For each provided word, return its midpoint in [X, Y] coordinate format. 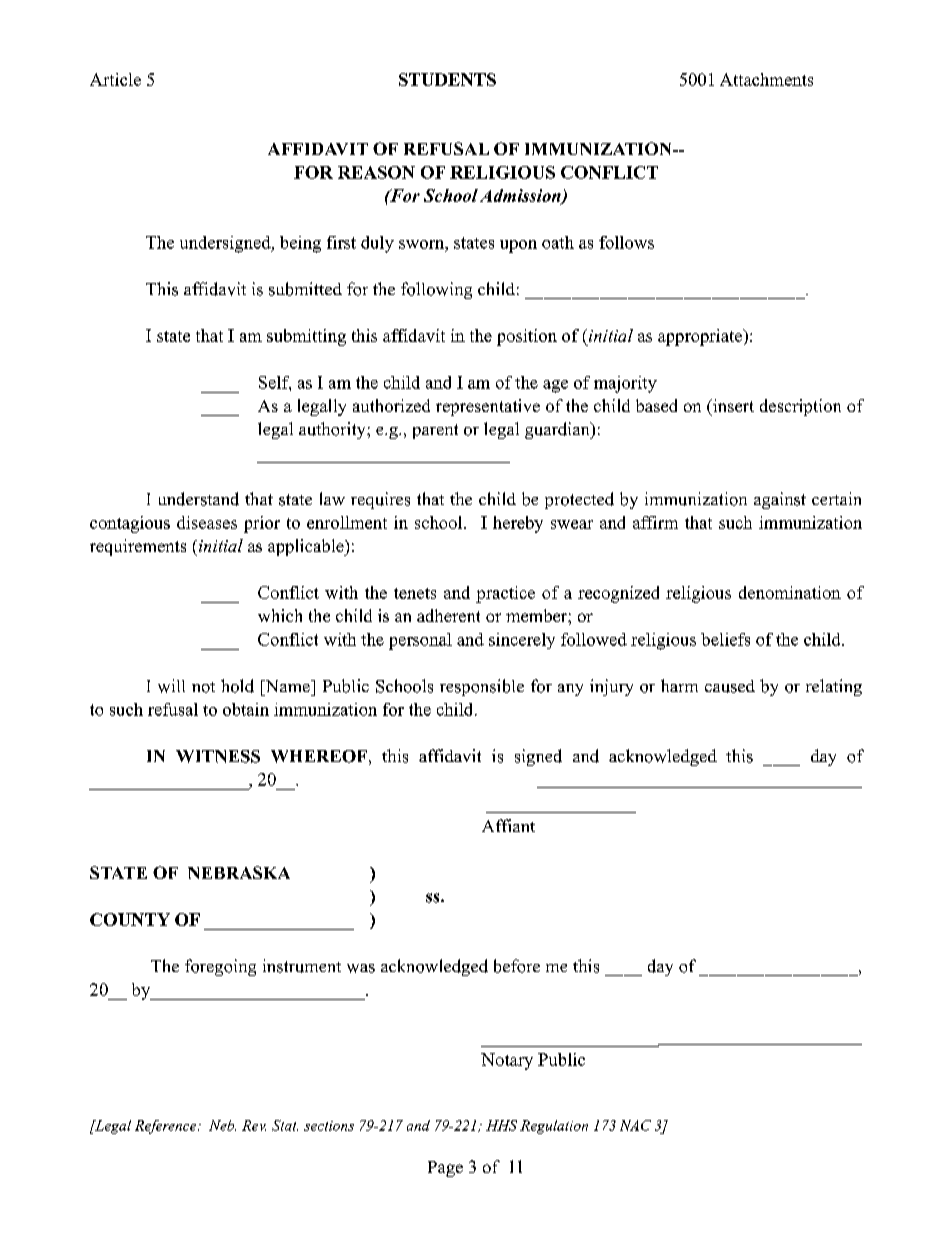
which [280, 615]
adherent [448, 615]
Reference [167, 1127]
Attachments [766, 79]
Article [115, 79]
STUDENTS [447, 79]
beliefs [725, 639]
